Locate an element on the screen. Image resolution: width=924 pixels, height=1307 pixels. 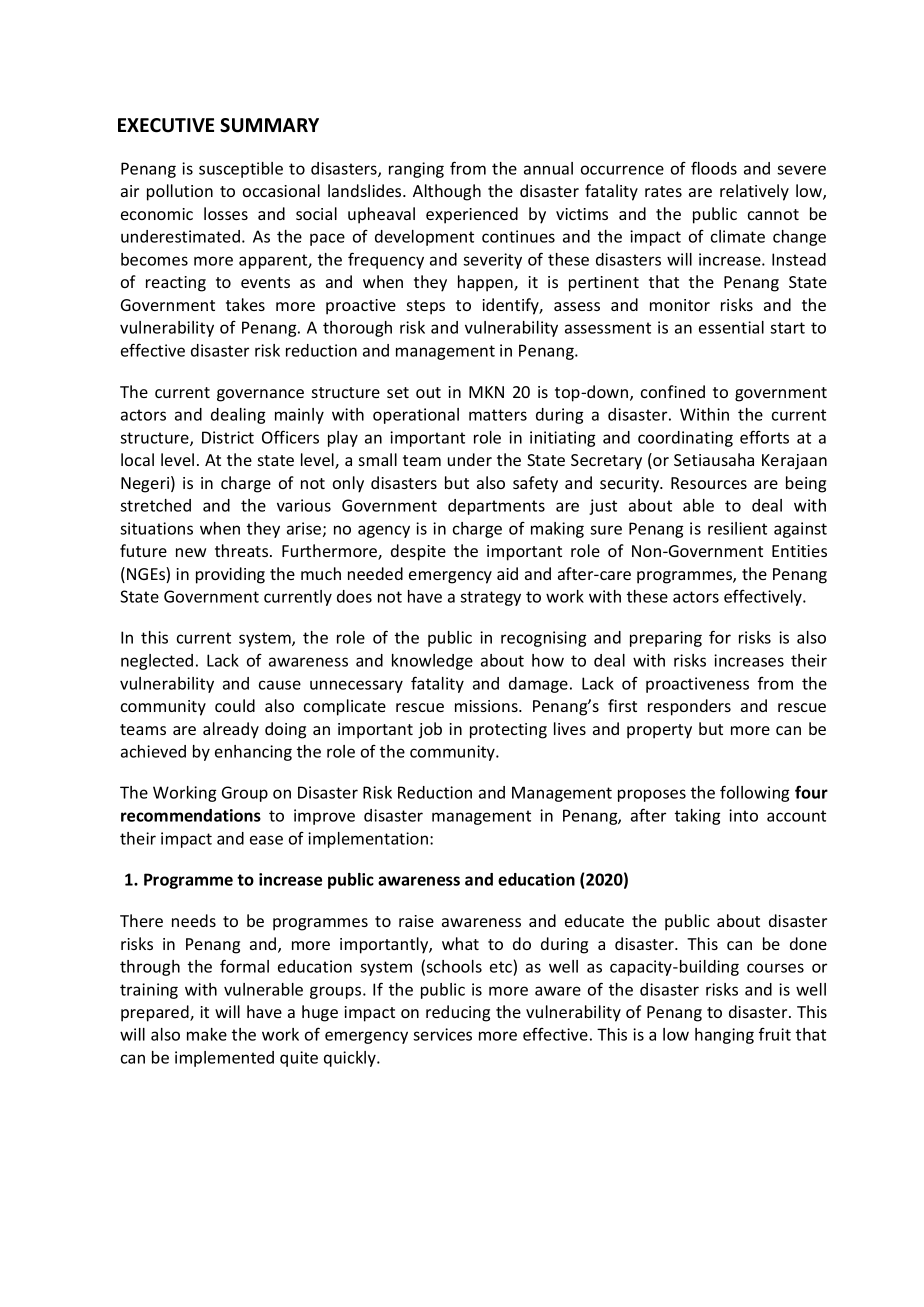
strategy is located at coordinates (490, 598).
